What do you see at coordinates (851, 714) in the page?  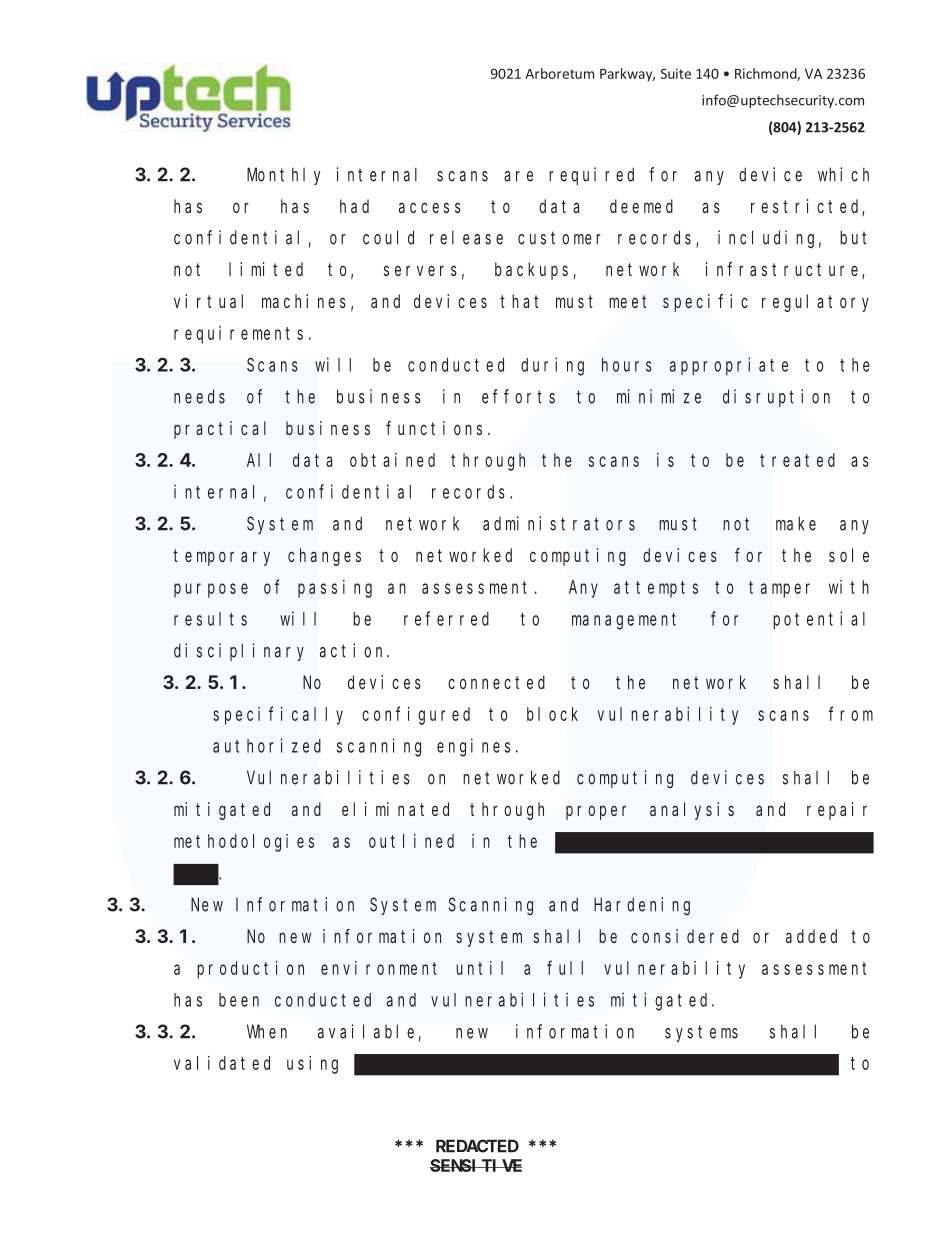 I see `from` at bounding box center [851, 714].
